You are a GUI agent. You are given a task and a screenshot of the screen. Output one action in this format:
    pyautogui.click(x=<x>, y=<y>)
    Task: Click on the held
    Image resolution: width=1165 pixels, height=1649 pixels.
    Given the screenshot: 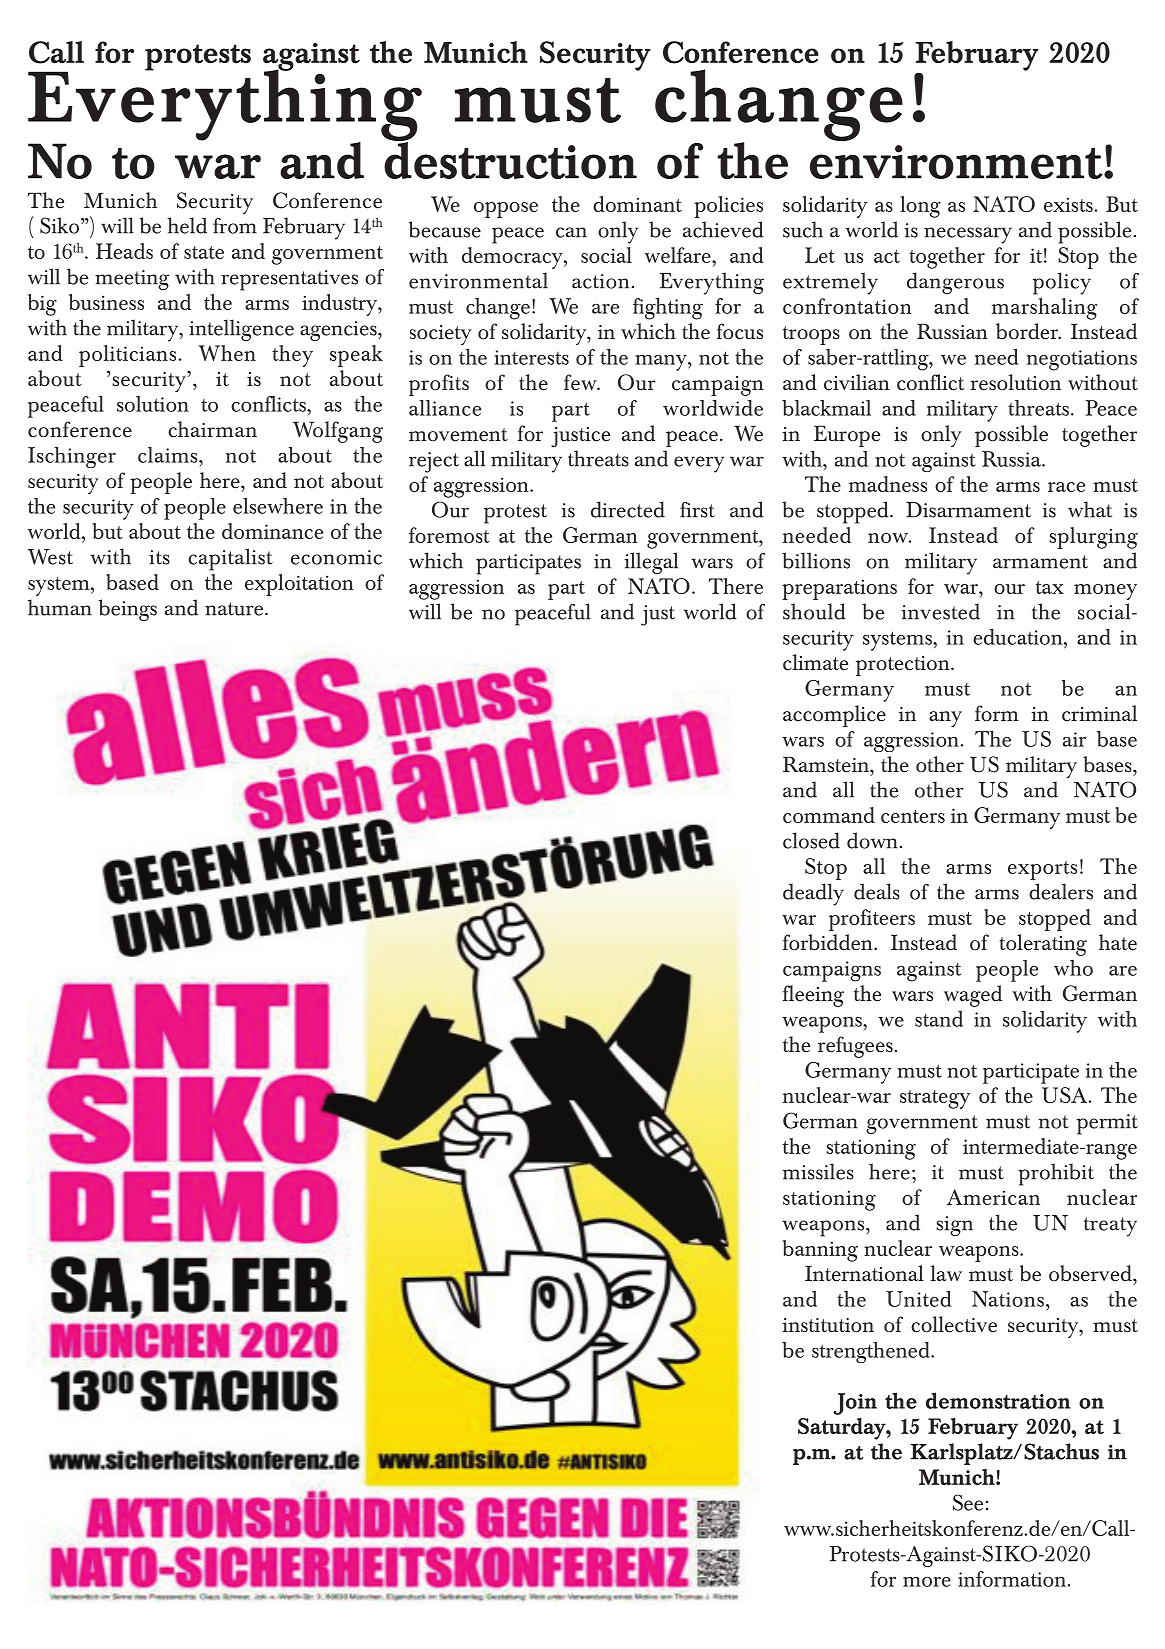 What is the action you would take?
    pyautogui.click(x=187, y=225)
